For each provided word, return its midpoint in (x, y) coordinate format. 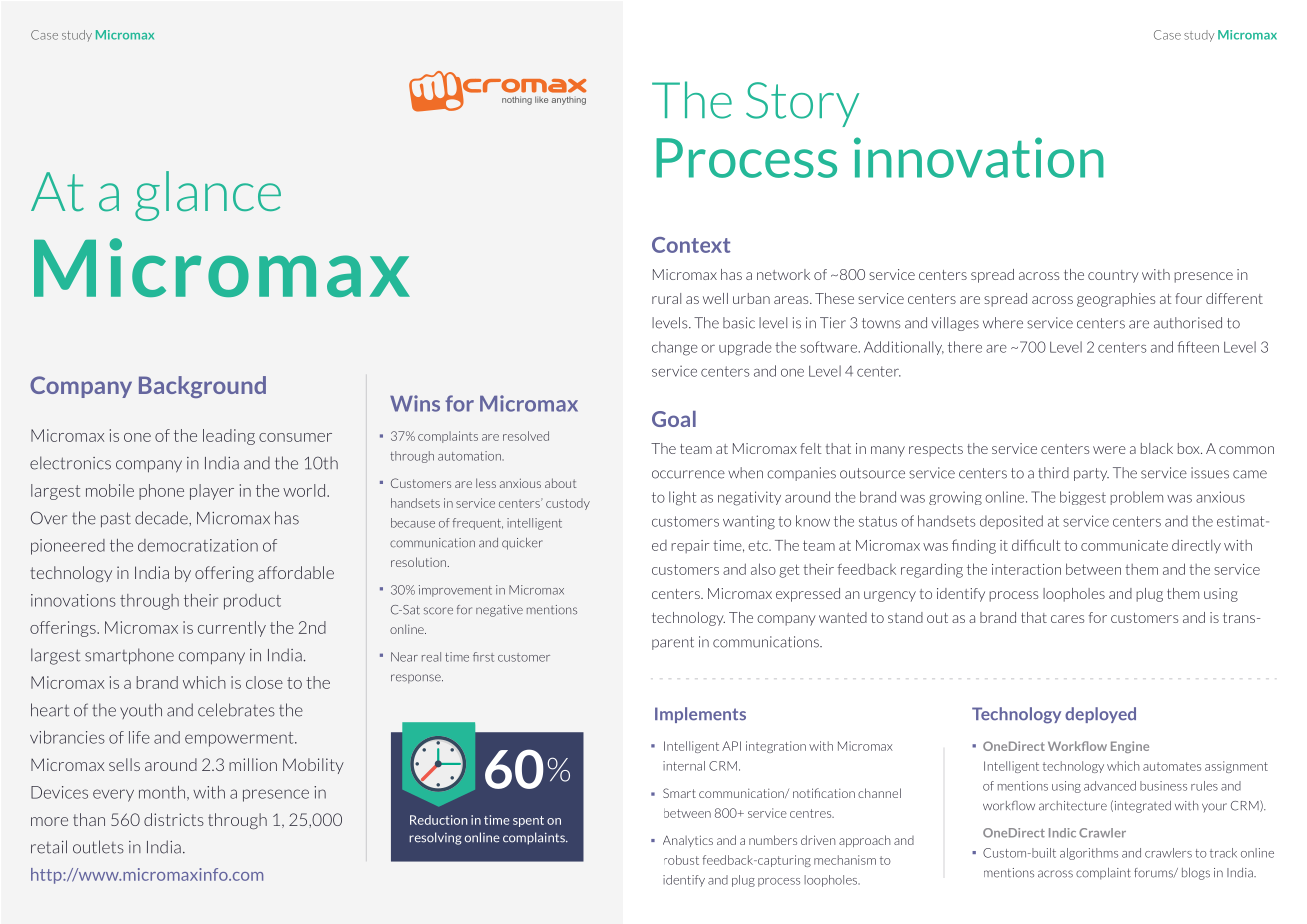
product (252, 602)
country (1113, 276)
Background (202, 387)
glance (208, 196)
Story (802, 104)
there (965, 347)
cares (1067, 619)
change (675, 348)
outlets (98, 847)
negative (499, 611)
